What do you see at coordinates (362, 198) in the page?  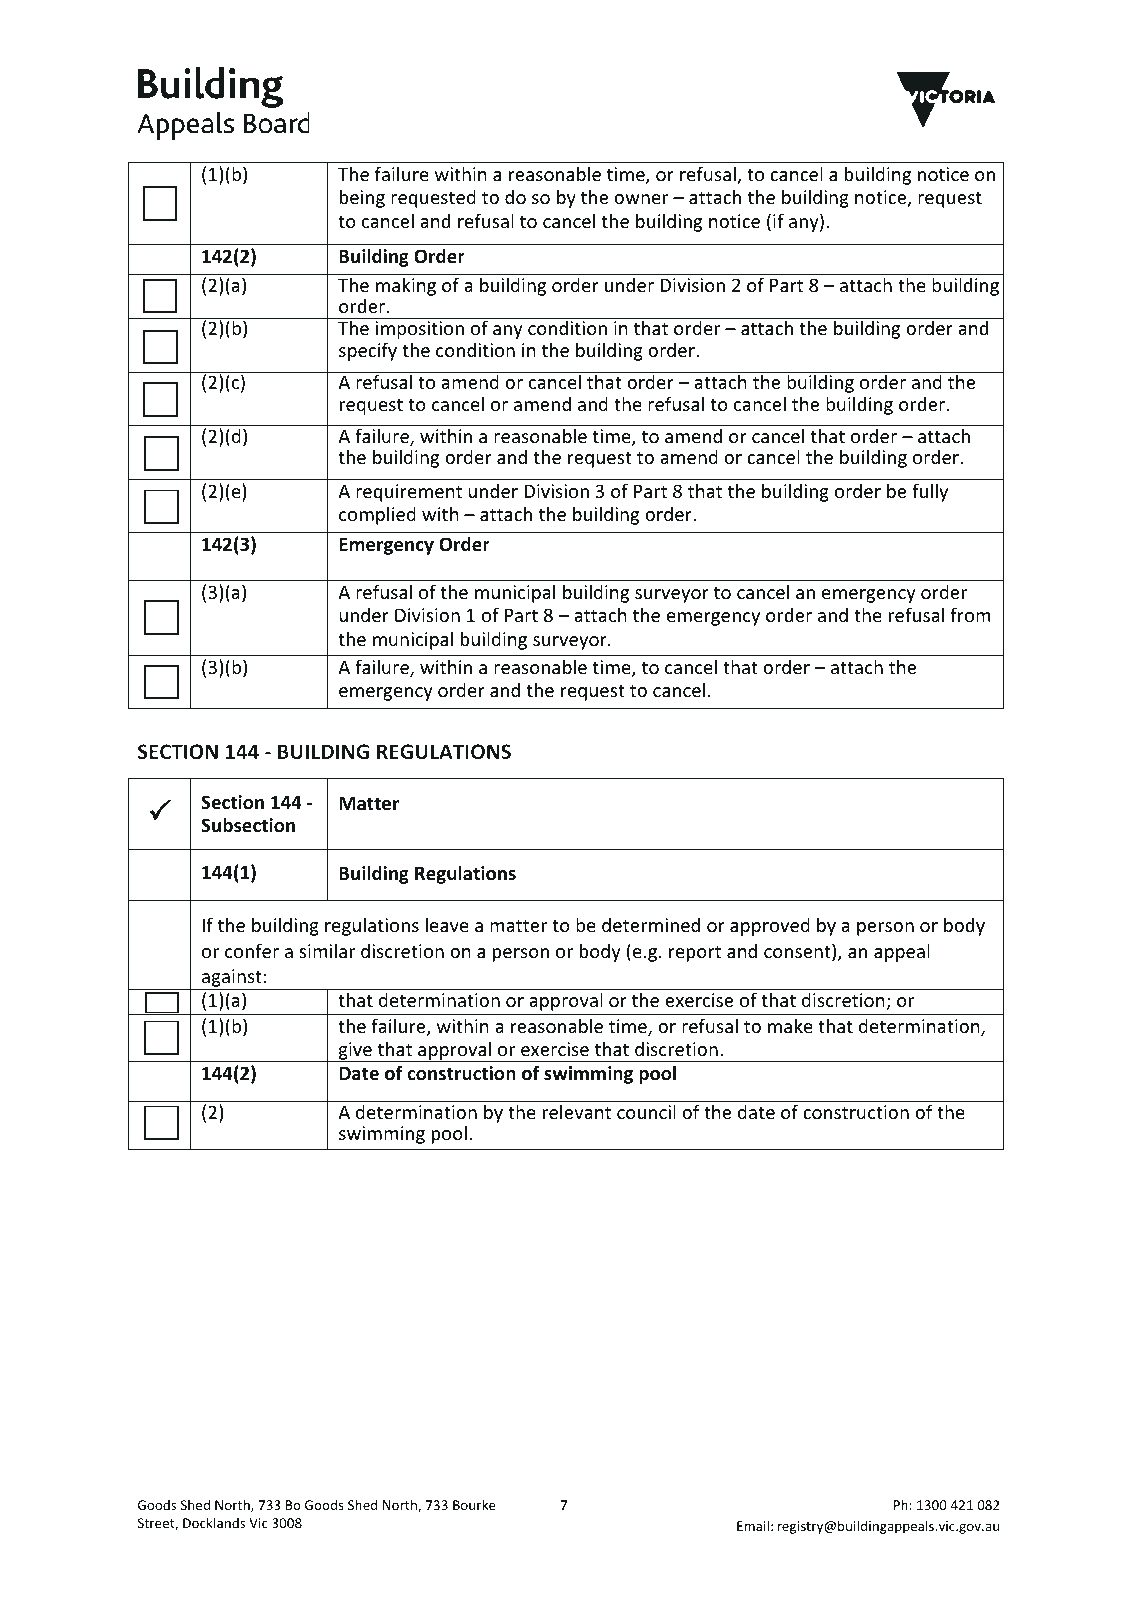 I see `being` at bounding box center [362, 198].
